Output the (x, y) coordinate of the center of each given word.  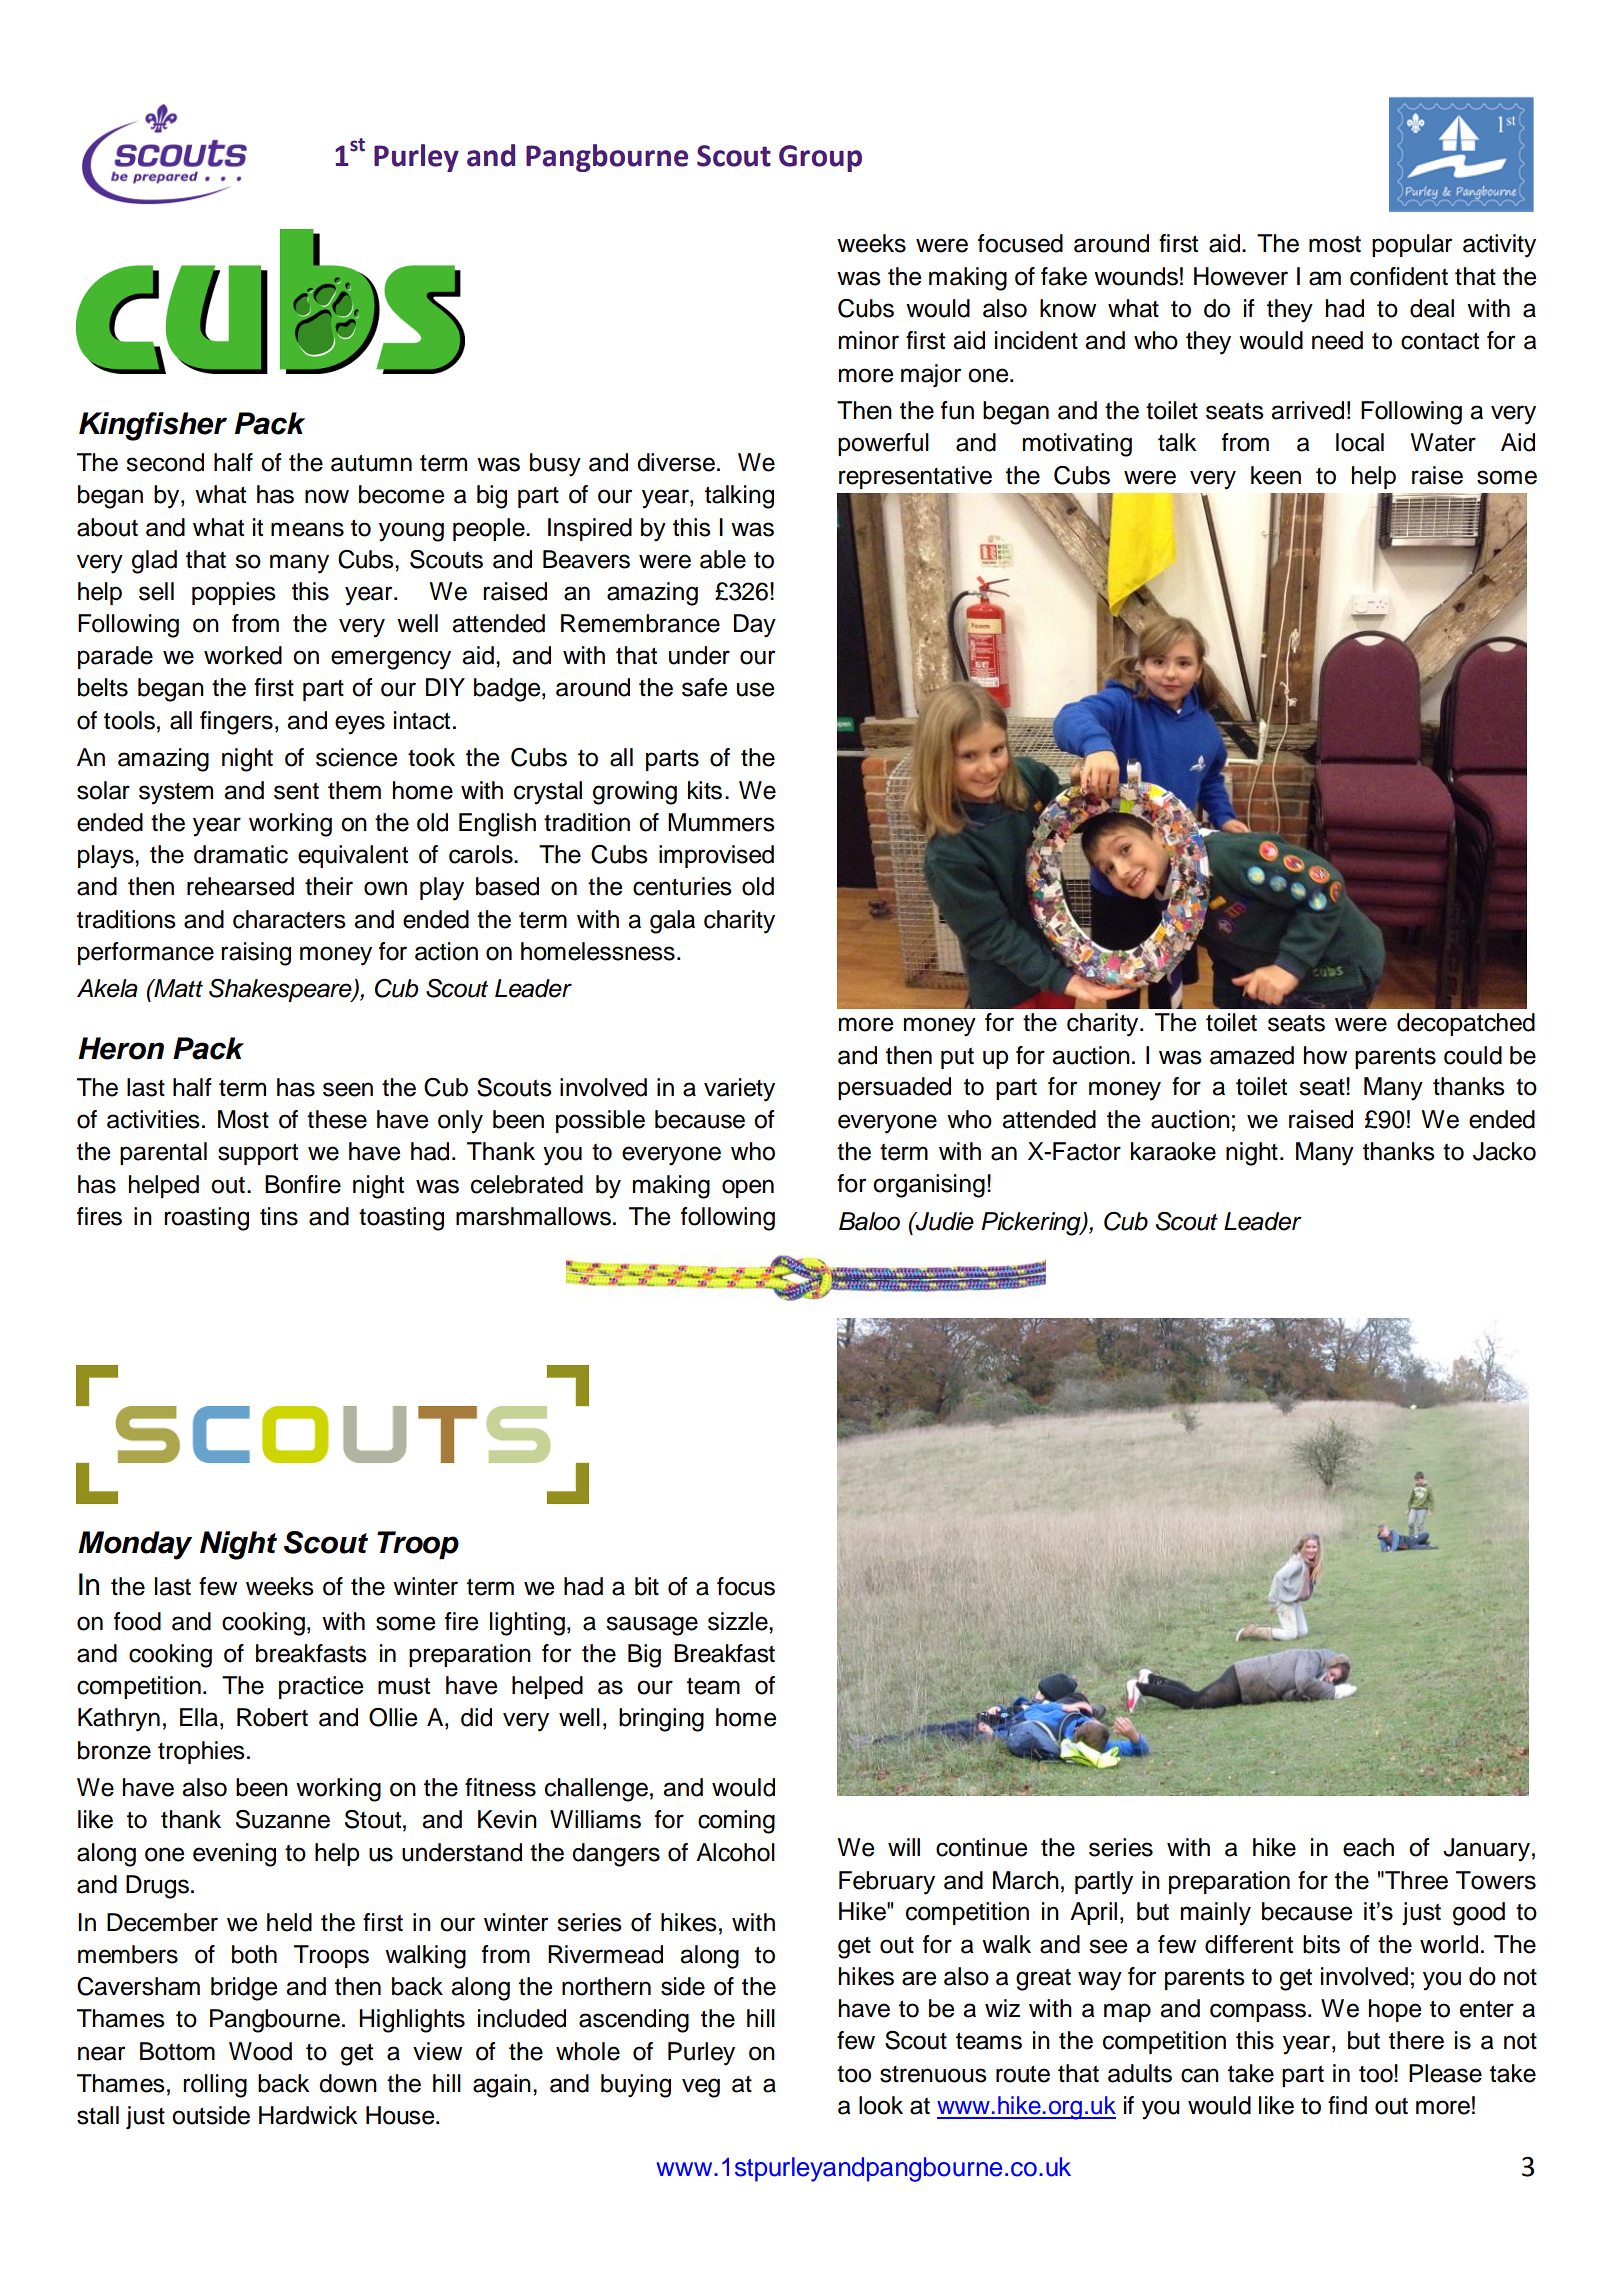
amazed (1252, 1055)
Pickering (1032, 1224)
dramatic (241, 854)
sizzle (739, 1621)
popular (1412, 245)
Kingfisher (153, 426)
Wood (260, 2051)
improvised (716, 856)
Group (820, 158)
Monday (135, 1545)
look (881, 2105)
